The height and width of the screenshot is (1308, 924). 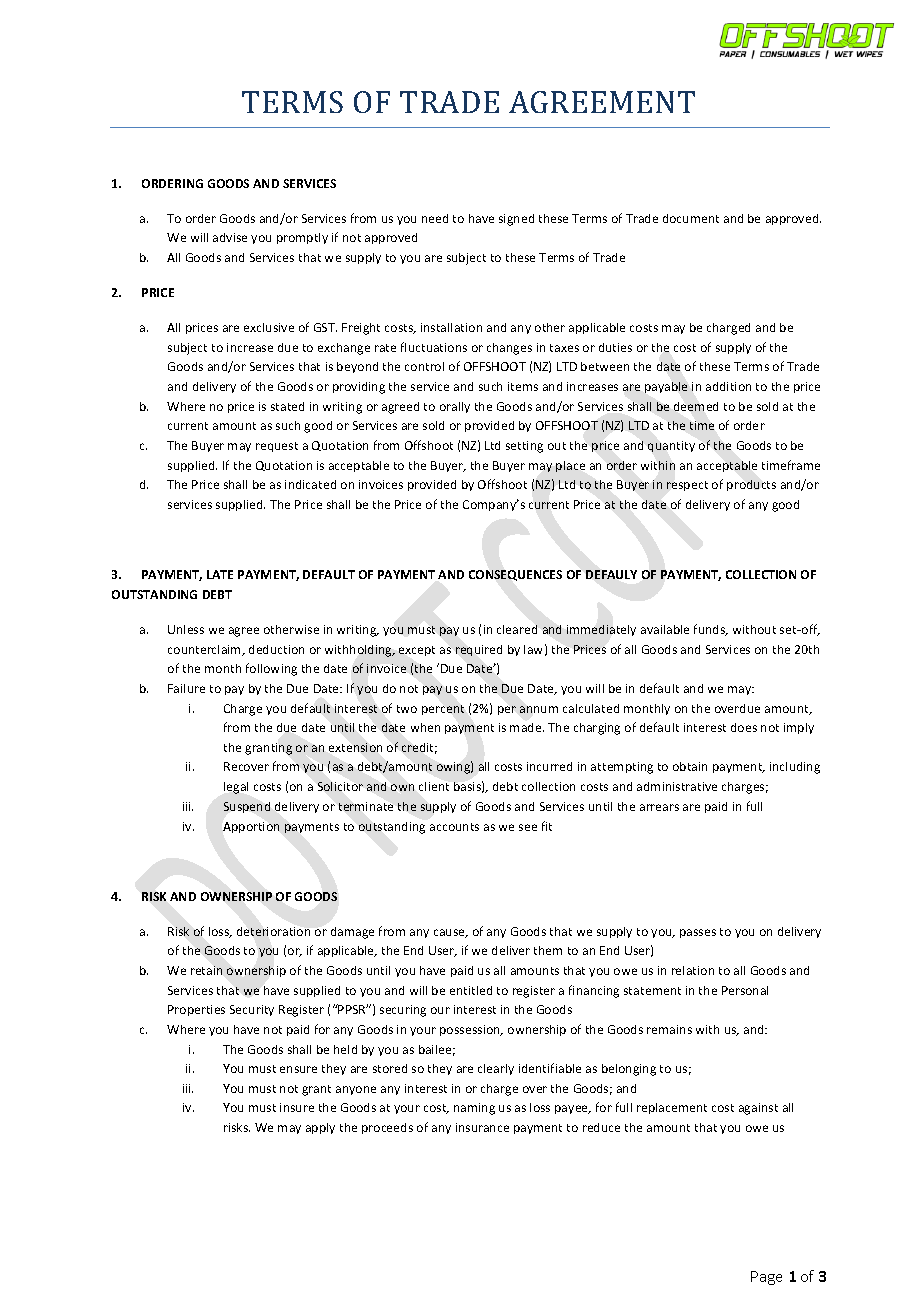 I want to click on apply, so click(x=320, y=1128).
